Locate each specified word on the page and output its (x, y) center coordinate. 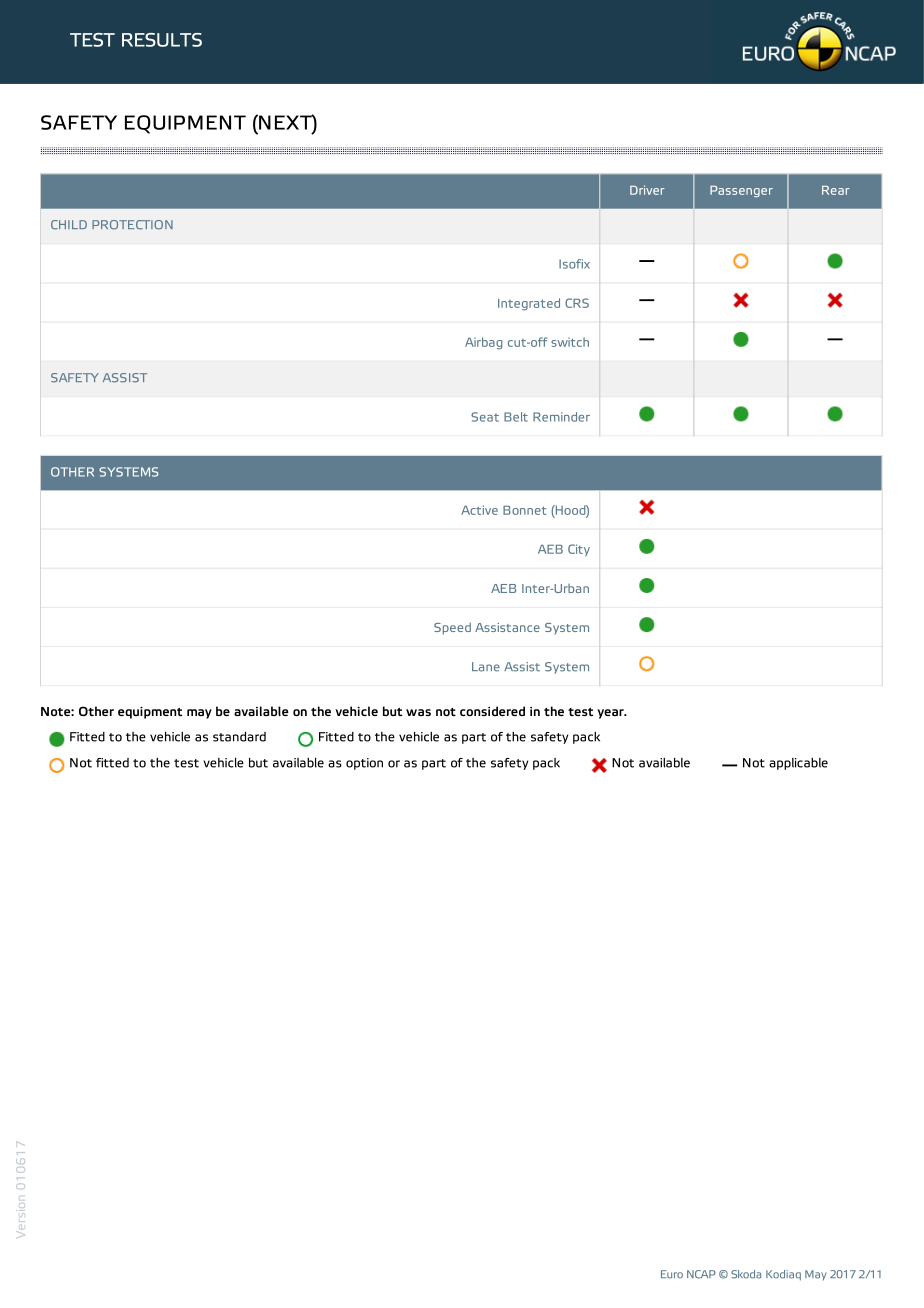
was (418, 712)
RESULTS (162, 40)
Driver (647, 190)
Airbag (484, 343)
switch (570, 342)
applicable (798, 764)
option (364, 764)
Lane (486, 667)
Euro (672, 1274)
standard (239, 737)
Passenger (741, 191)
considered (492, 711)
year (611, 714)
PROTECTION (132, 225)
